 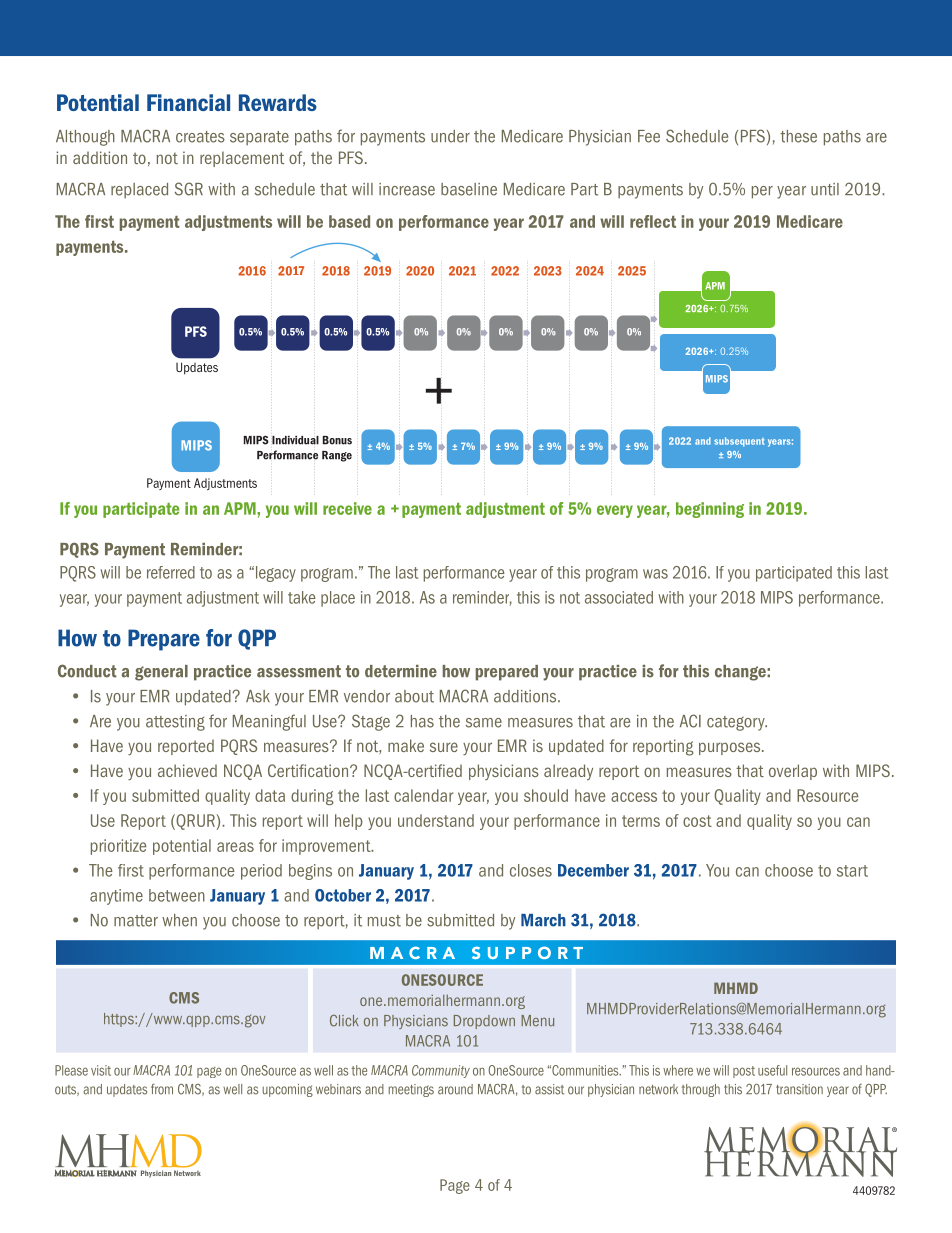 What do you see at coordinates (401, 671) in the image?
I see `determine` at bounding box center [401, 671].
